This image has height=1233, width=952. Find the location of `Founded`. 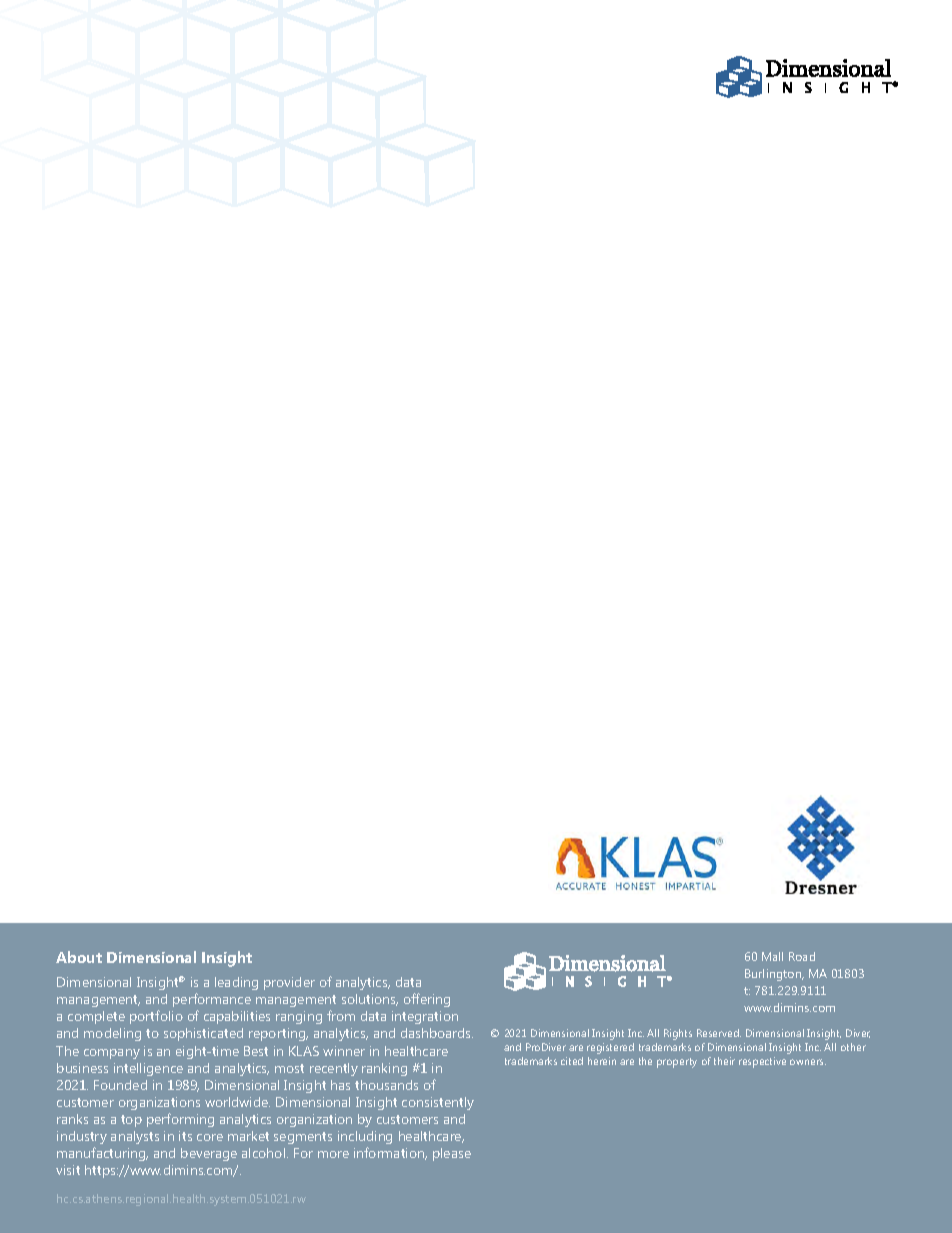

Founded is located at coordinates (120, 1085).
